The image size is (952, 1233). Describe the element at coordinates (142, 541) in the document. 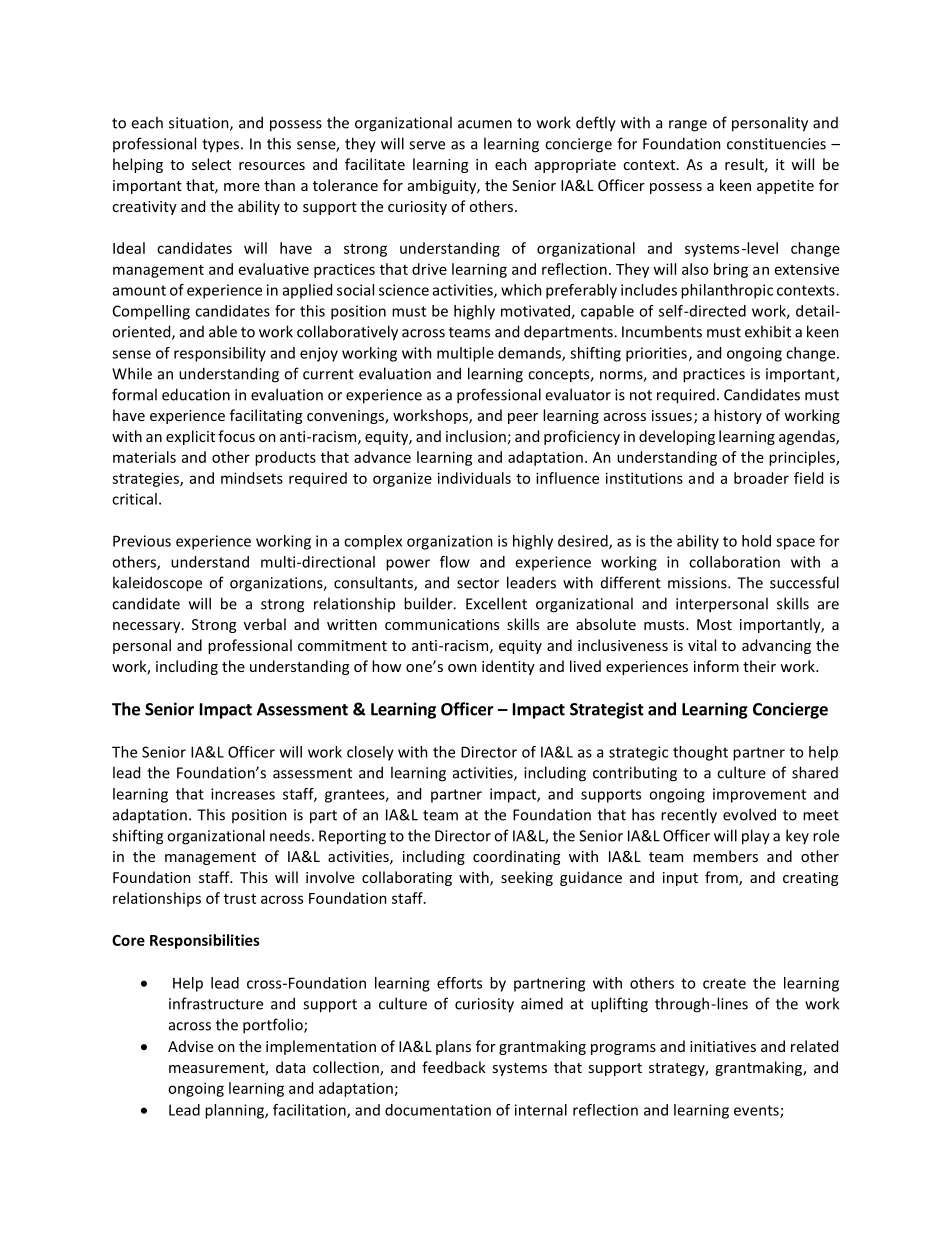

I see `Previous` at that location.
